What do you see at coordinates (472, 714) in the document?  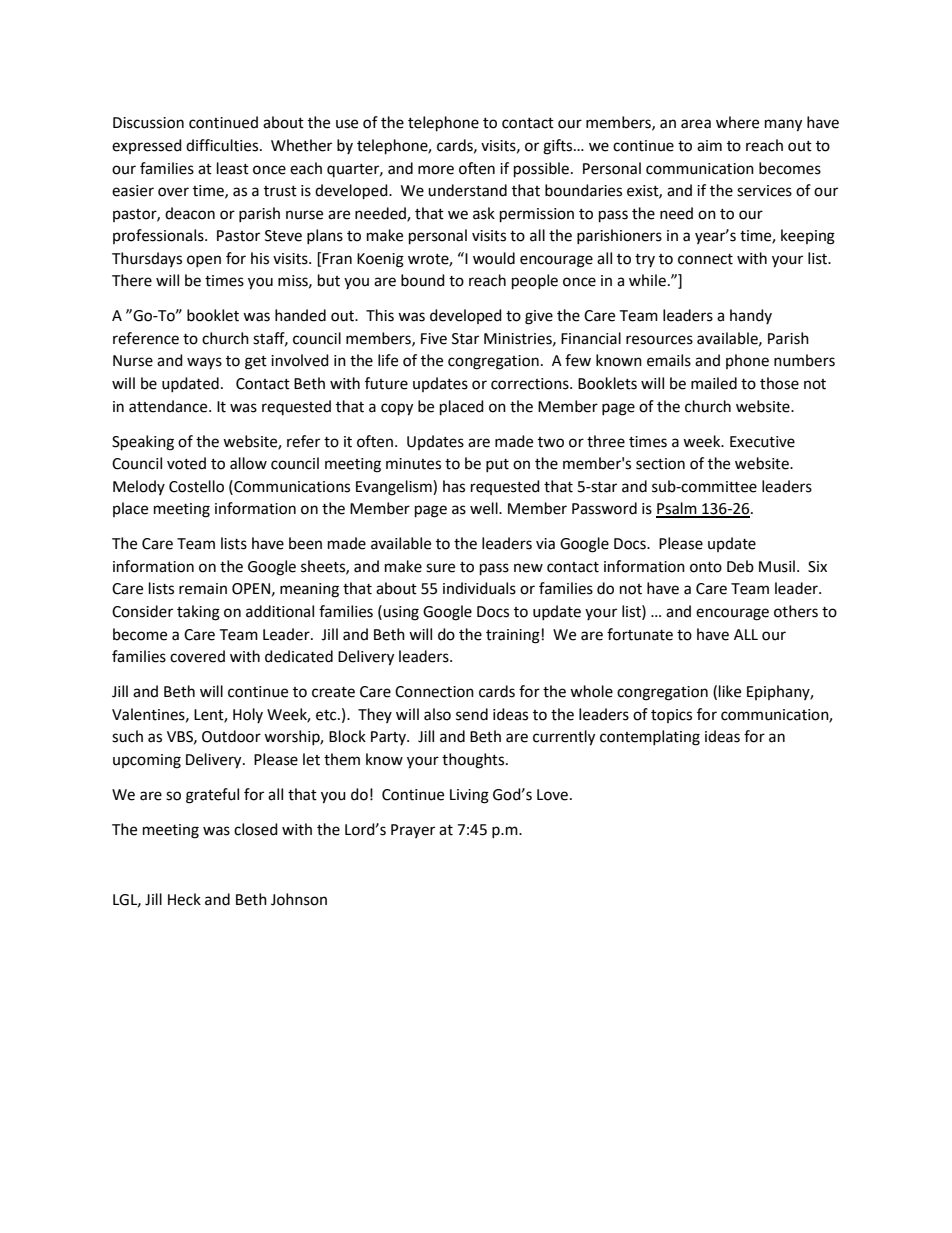 I see `send` at bounding box center [472, 714].
